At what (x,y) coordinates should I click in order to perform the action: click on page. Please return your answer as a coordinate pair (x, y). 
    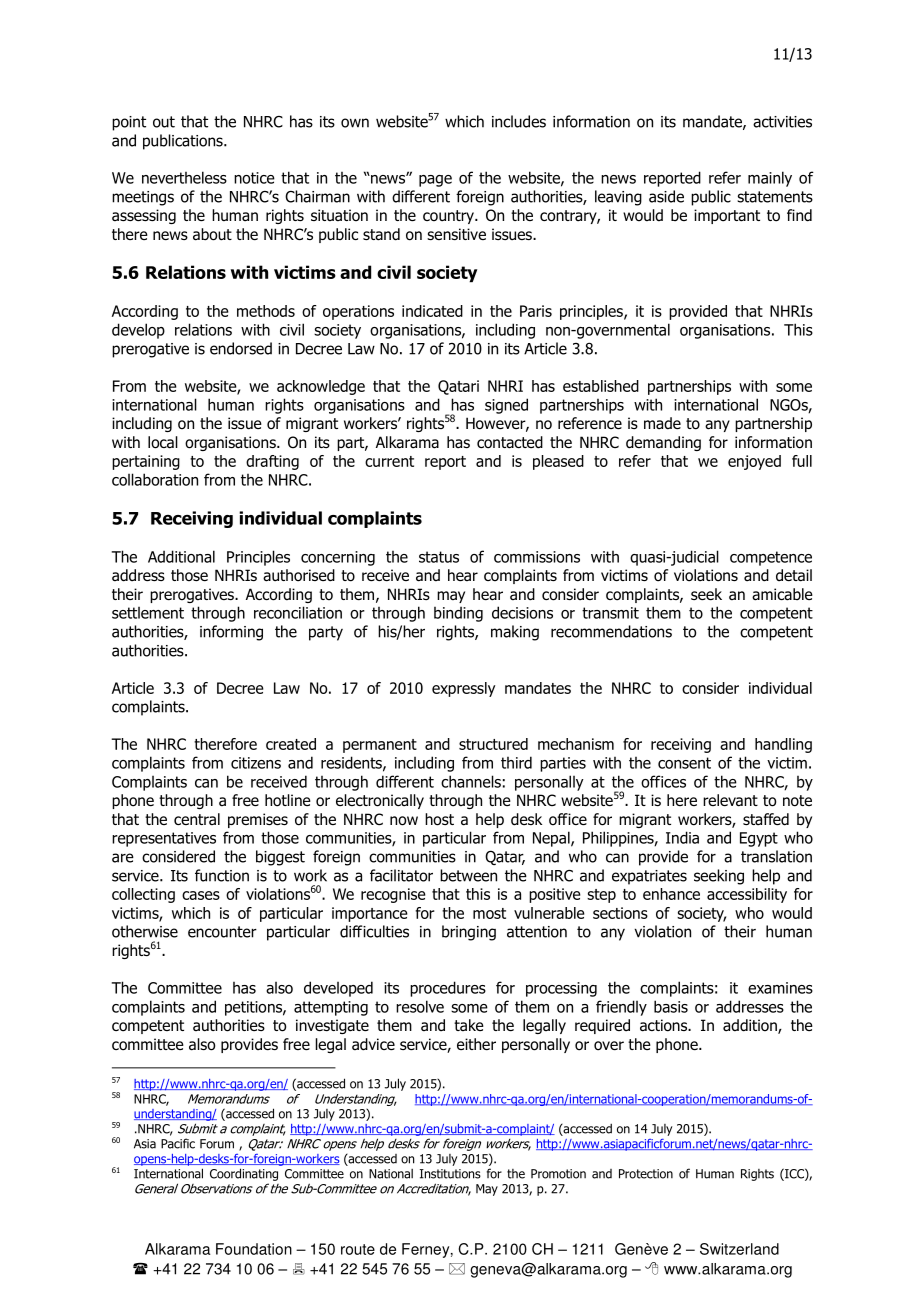
    Looking at the image, I should click on (435, 181).
